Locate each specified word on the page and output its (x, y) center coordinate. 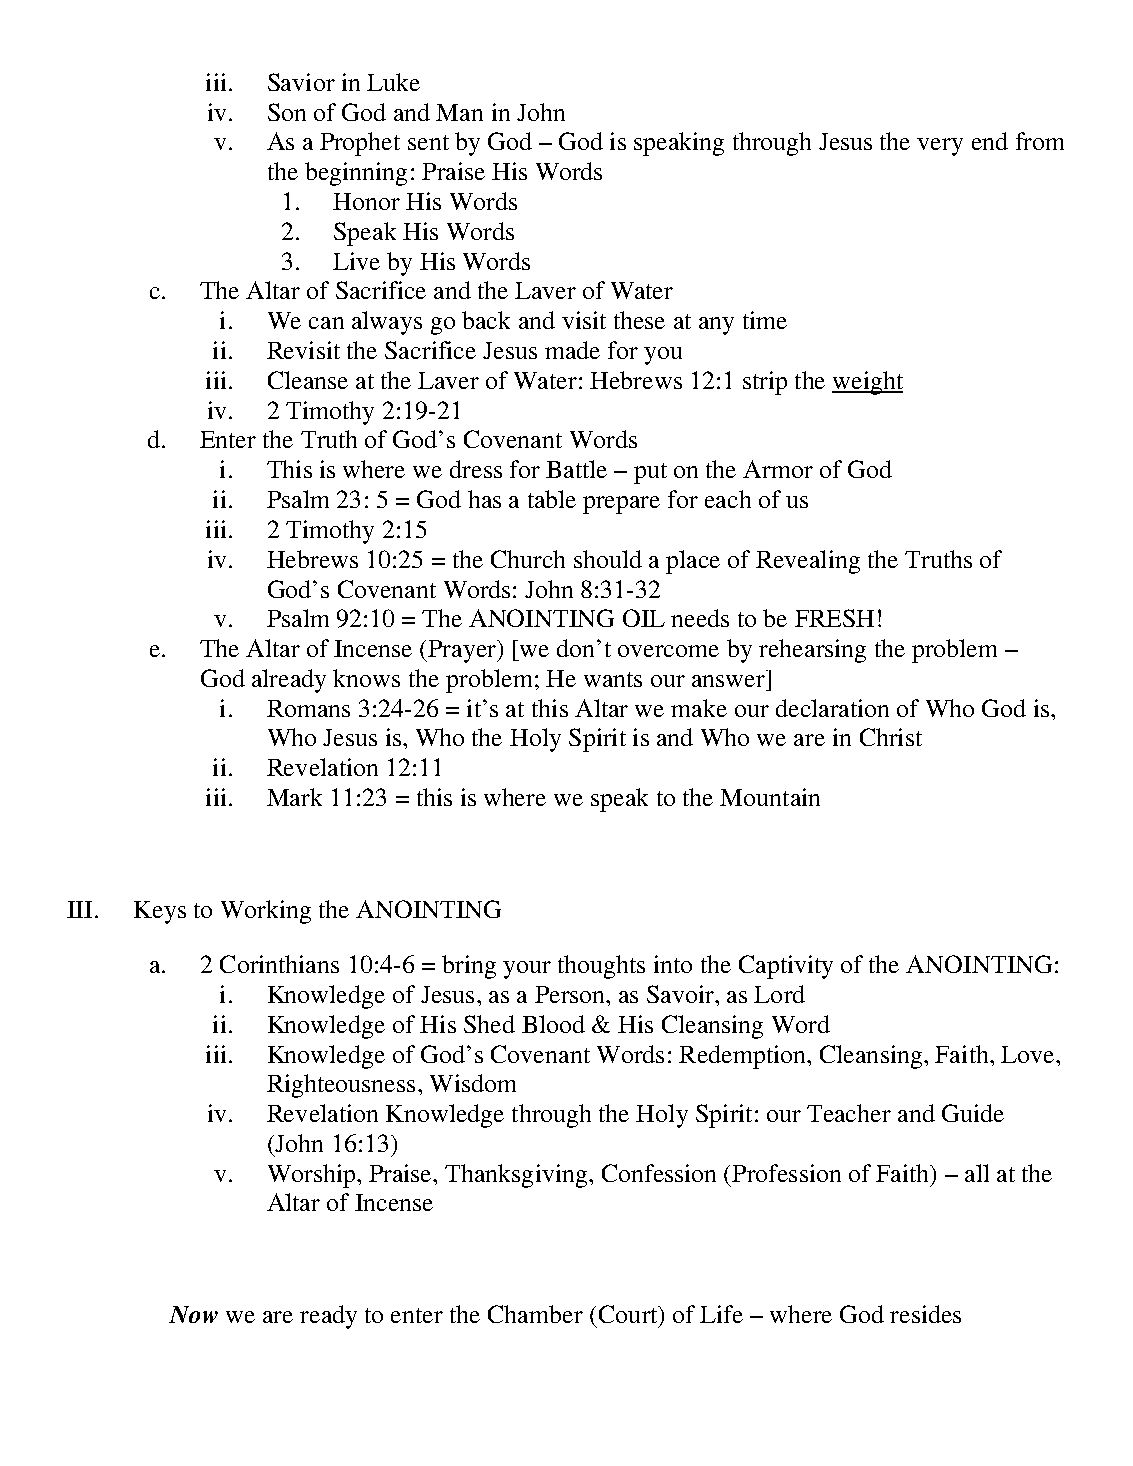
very (940, 147)
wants (613, 679)
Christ (891, 737)
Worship (313, 1176)
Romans (308, 708)
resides (925, 1314)
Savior (301, 82)
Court (629, 1314)
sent (428, 142)
